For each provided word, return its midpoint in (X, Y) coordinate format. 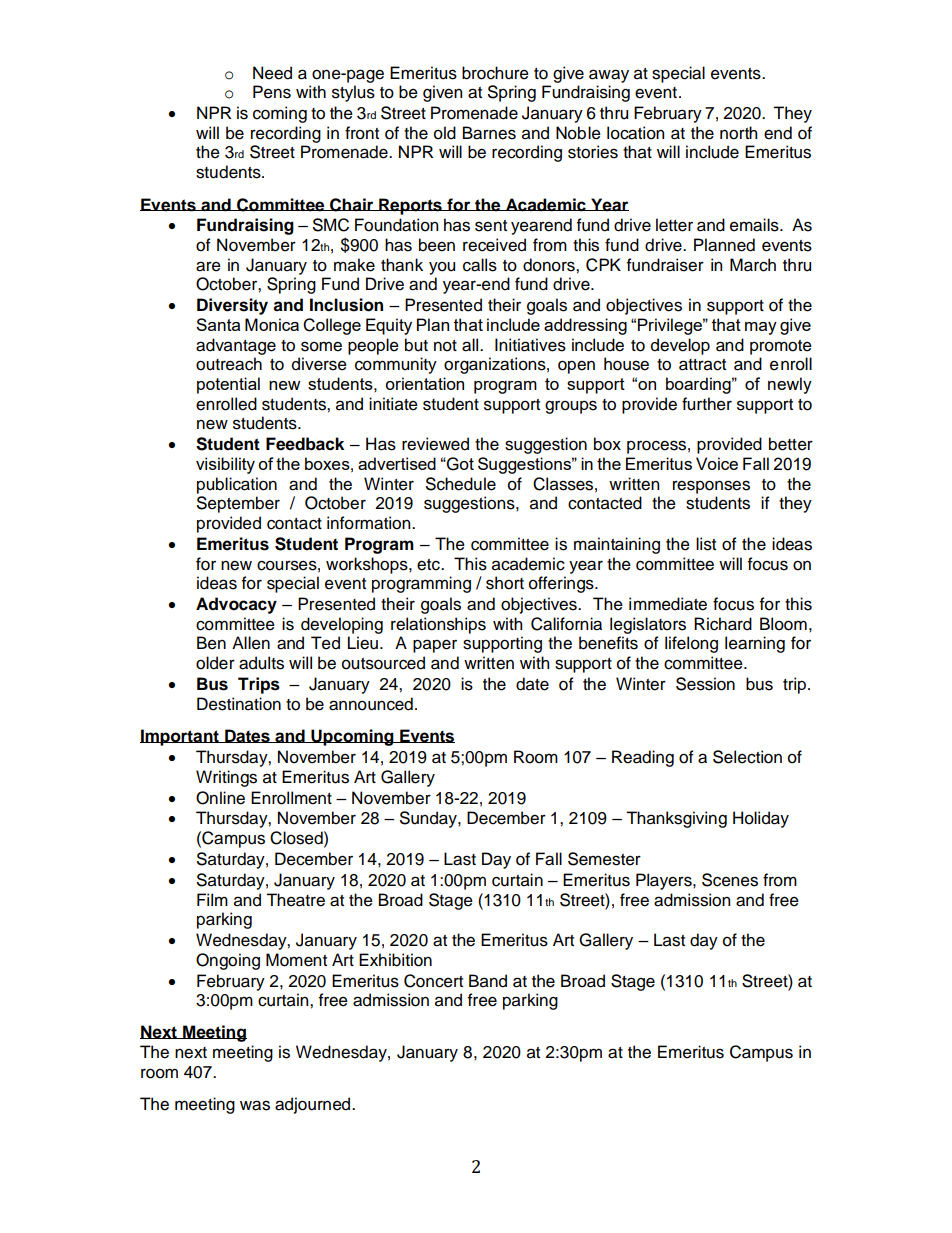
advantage (236, 346)
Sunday (429, 819)
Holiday (761, 819)
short (505, 583)
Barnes (489, 133)
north (738, 133)
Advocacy (236, 605)
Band (488, 981)
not (445, 346)
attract (702, 365)
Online (220, 798)
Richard (723, 624)
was (255, 1105)
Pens (272, 92)
